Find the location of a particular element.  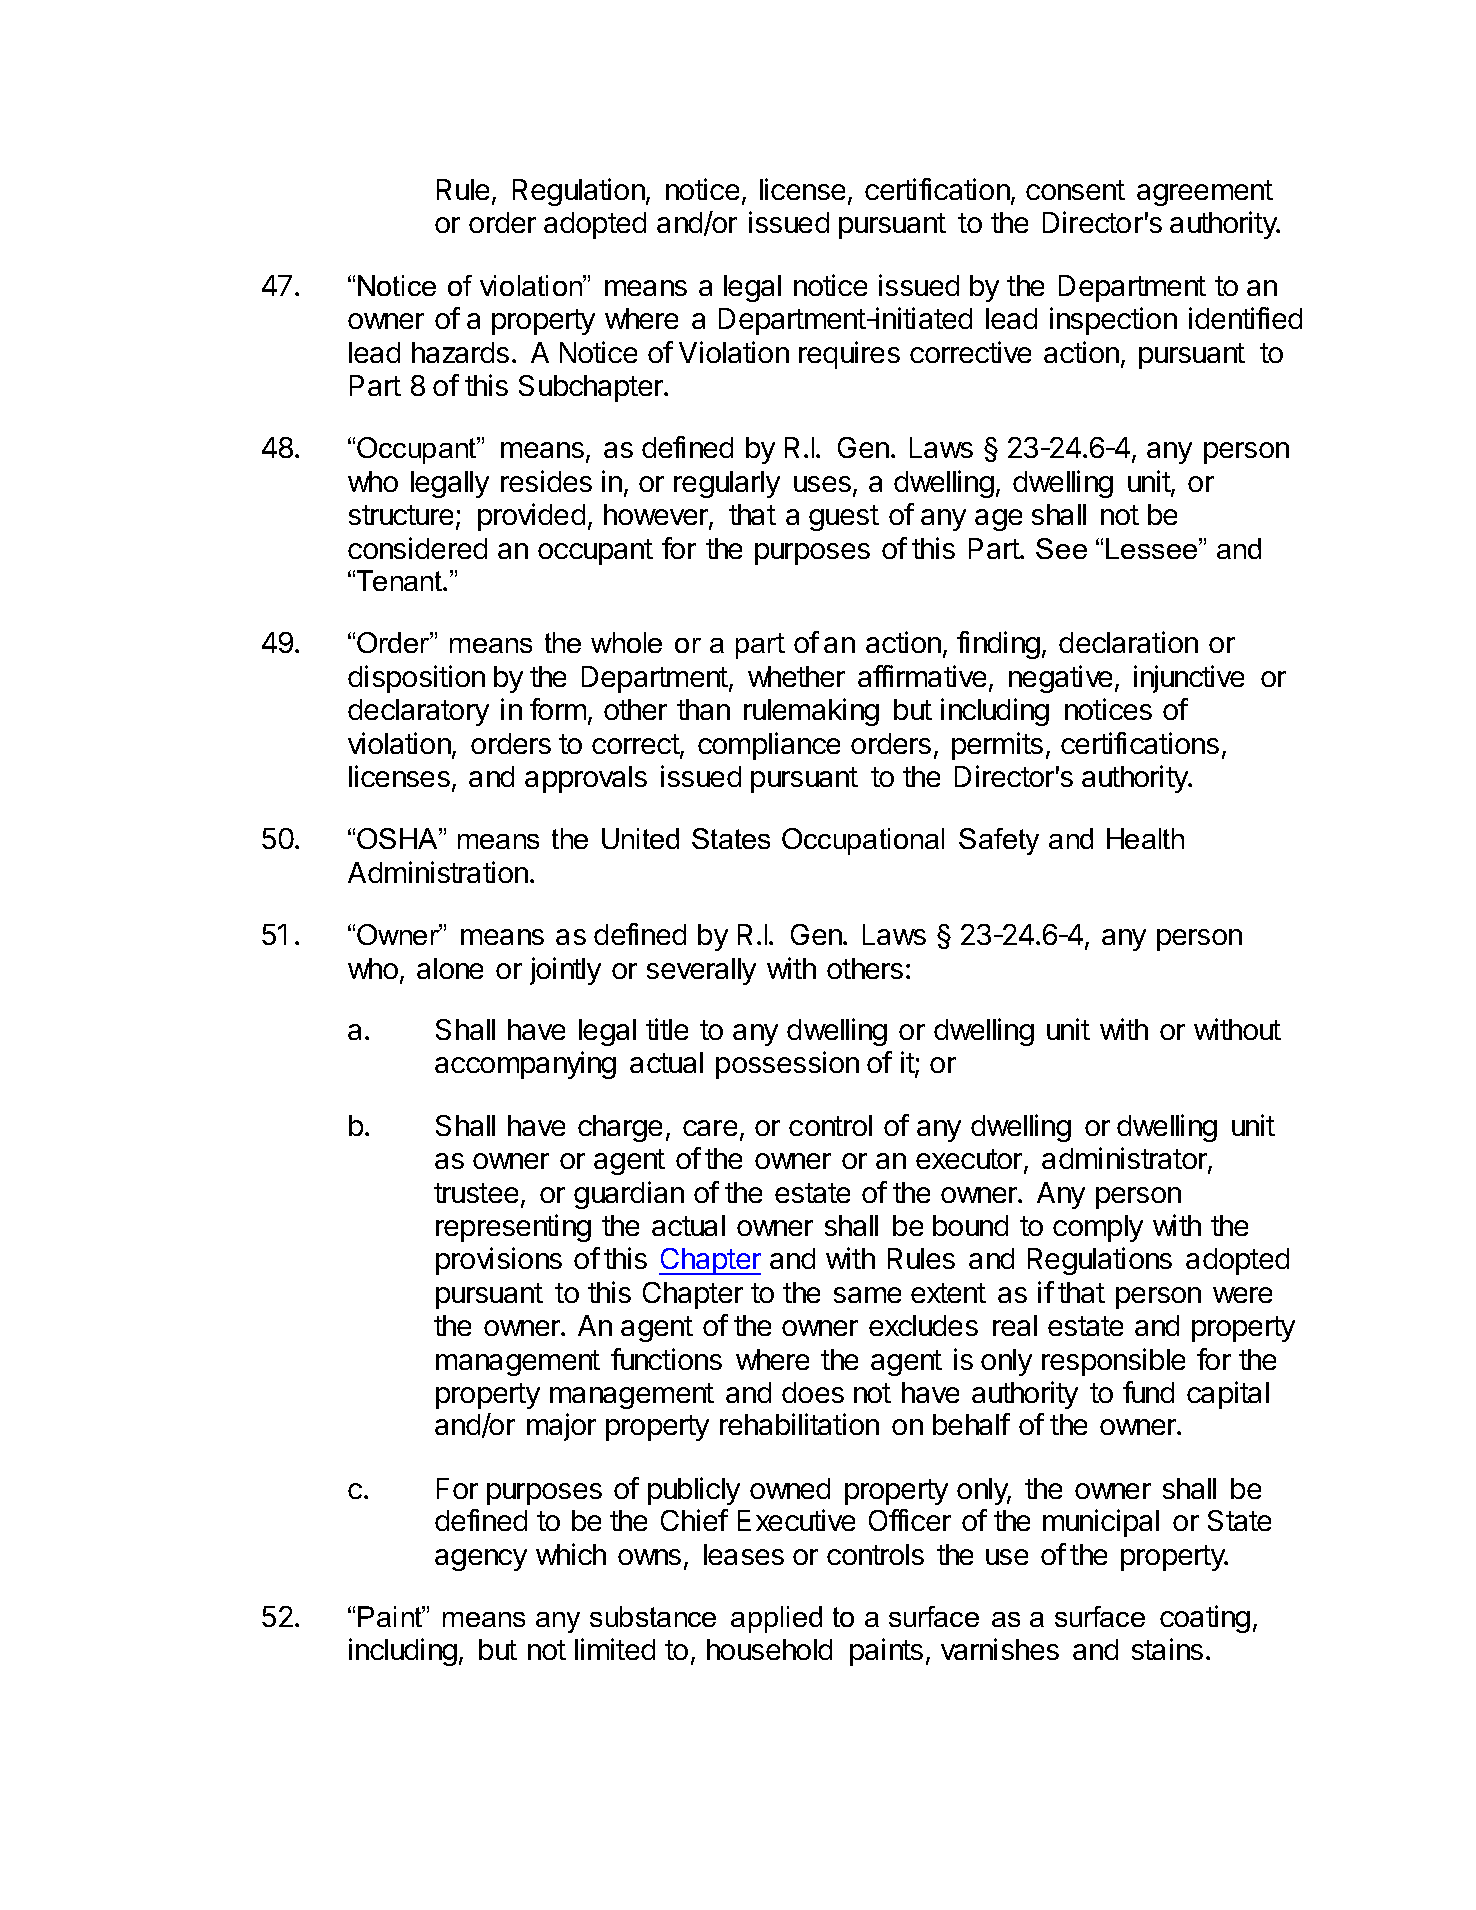

declaration is located at coordinates (1128, 642).
